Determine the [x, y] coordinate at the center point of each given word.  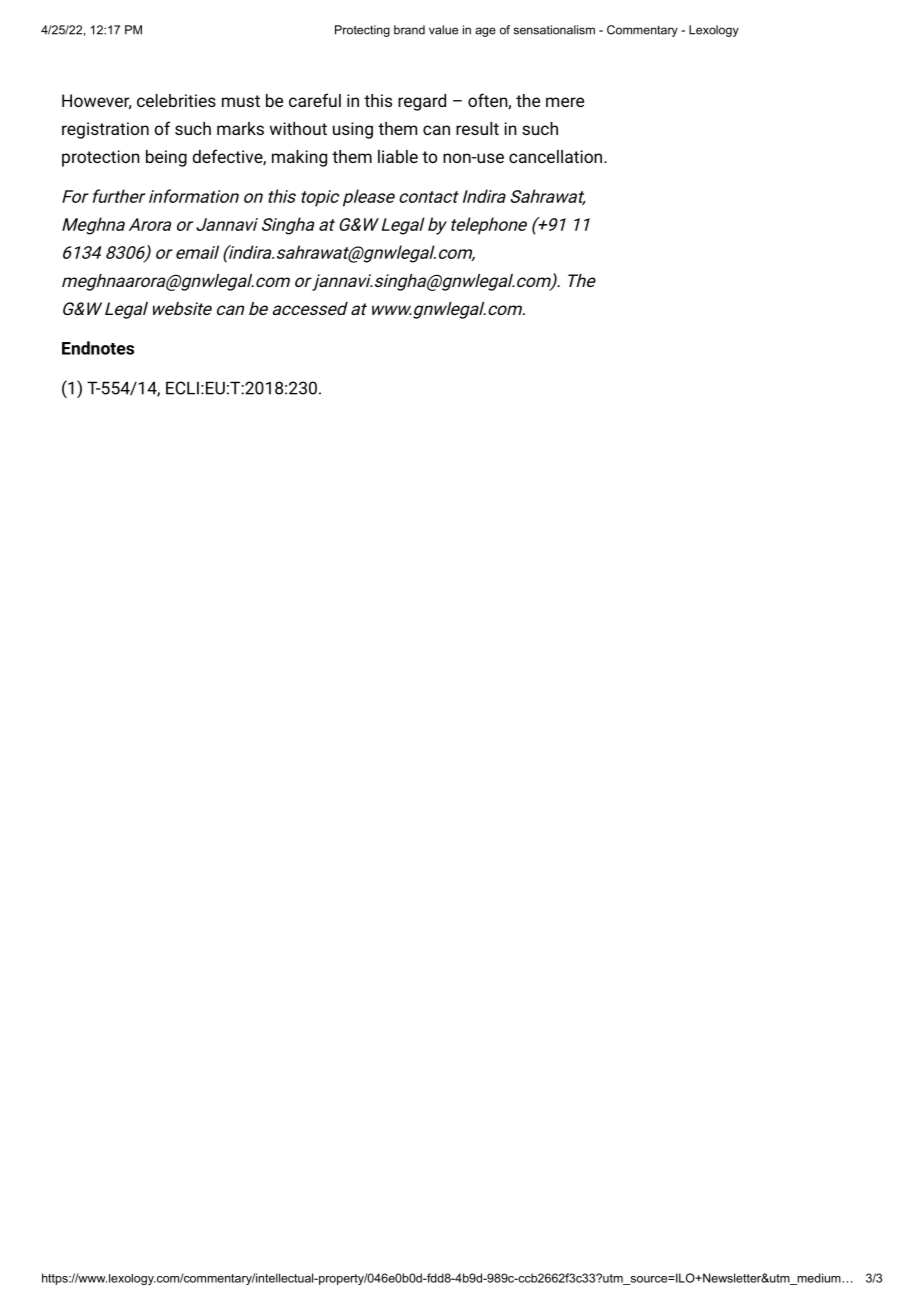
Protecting [362, 31]
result [477, 128]
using [353, 130]
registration [105, 130]
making [299, 158]
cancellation [555, 156]
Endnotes [98, 348]
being [166, 158]
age [485, 32]
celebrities [176, 100]
